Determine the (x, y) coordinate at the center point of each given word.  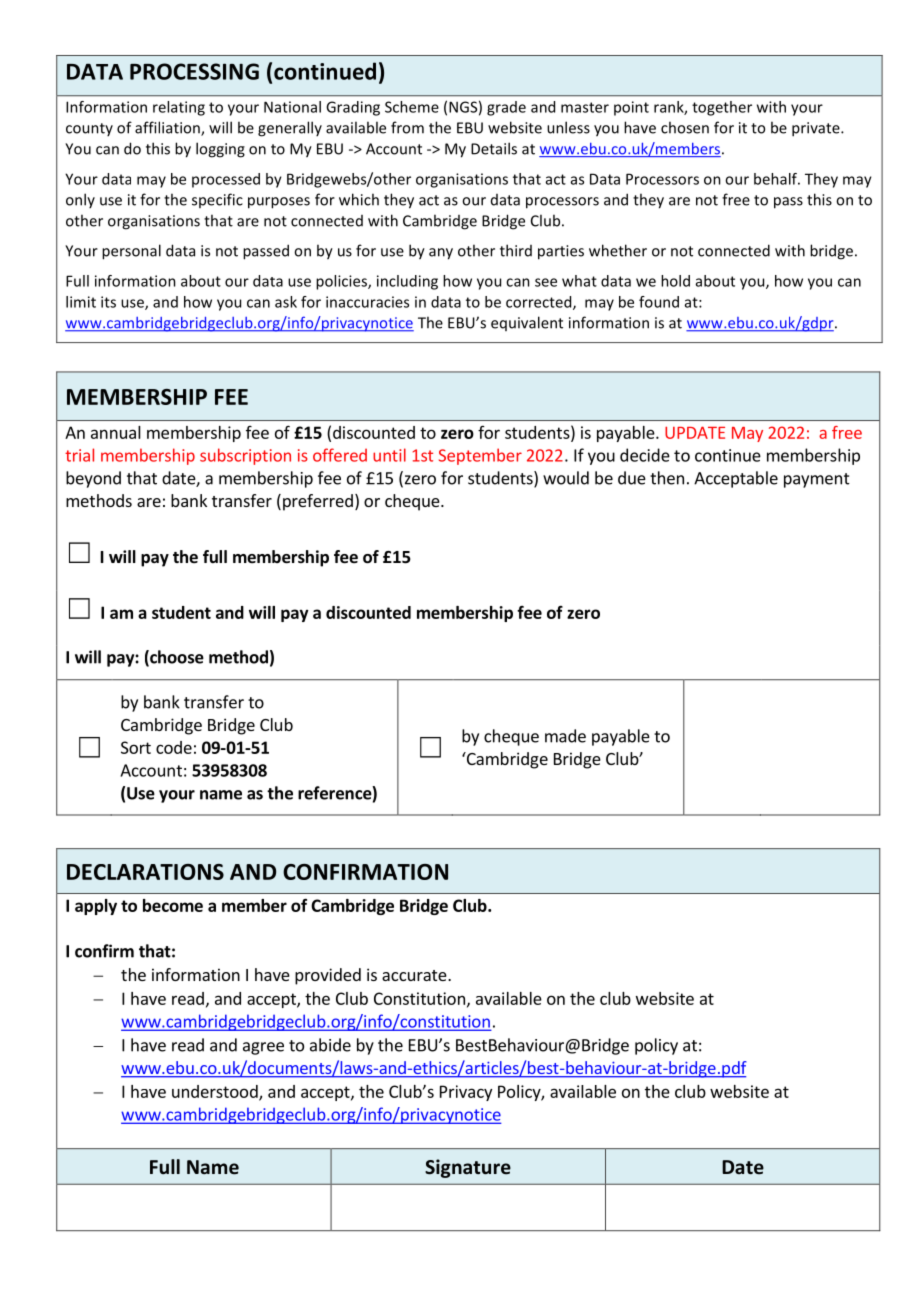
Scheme (412, 107)
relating (179, 108)
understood (216, 1092)
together (722, 108)
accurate (415, 975)
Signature (468, 1168)
